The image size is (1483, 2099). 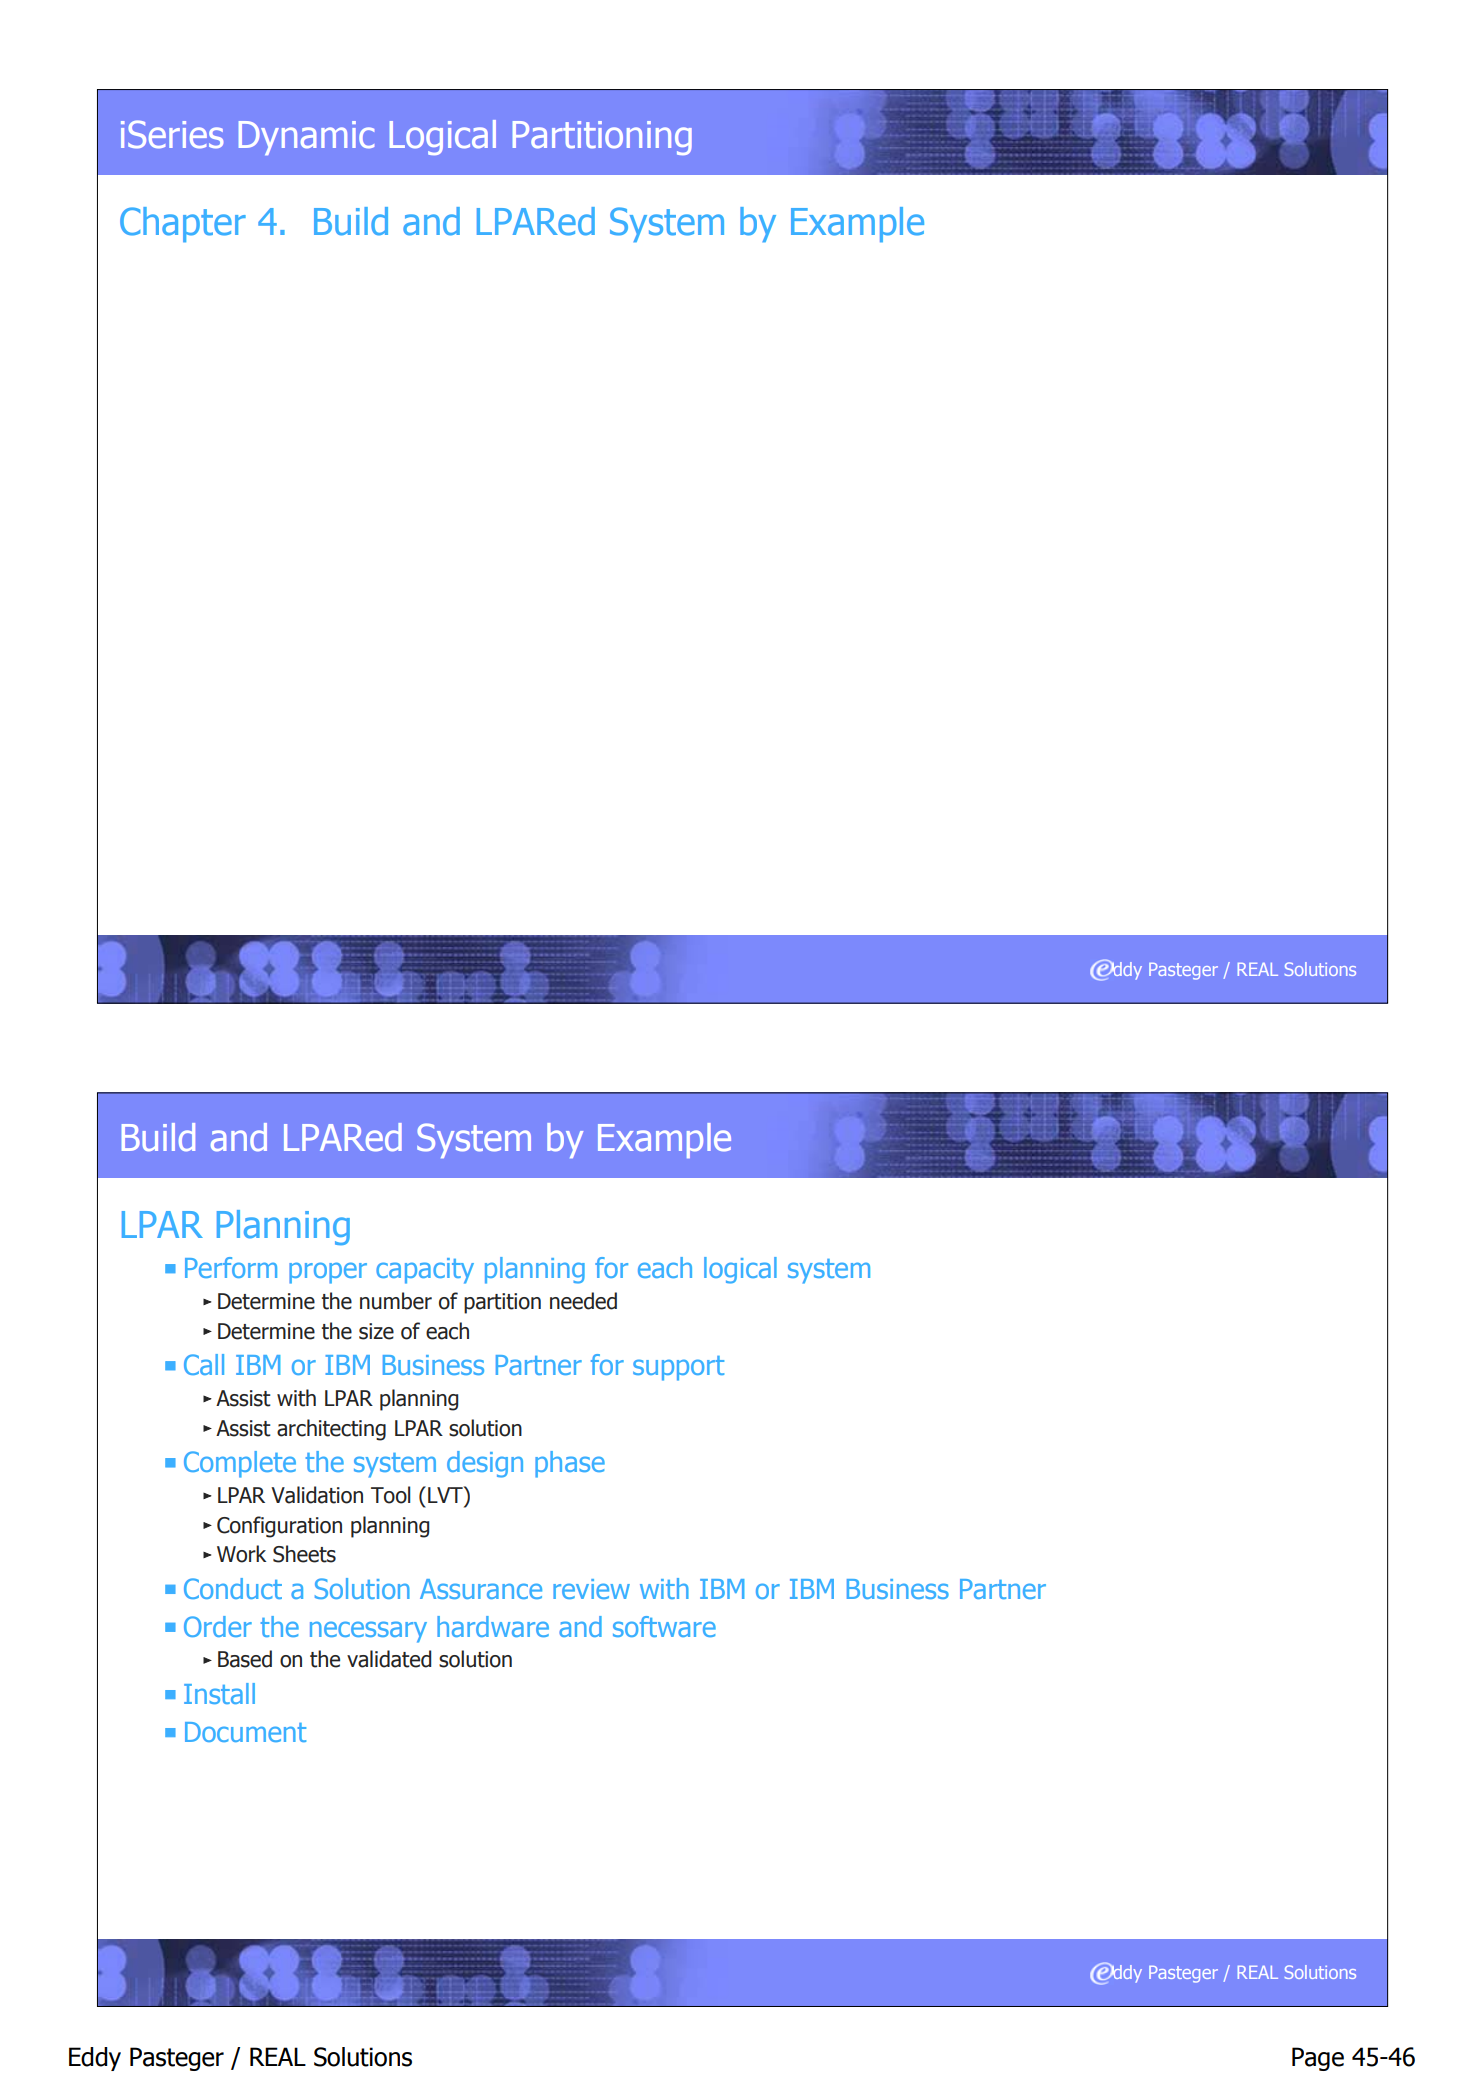 What do you see at coordinates (583, 1301) in the image?
I see `needed` at bounding box center [583, 1301].
